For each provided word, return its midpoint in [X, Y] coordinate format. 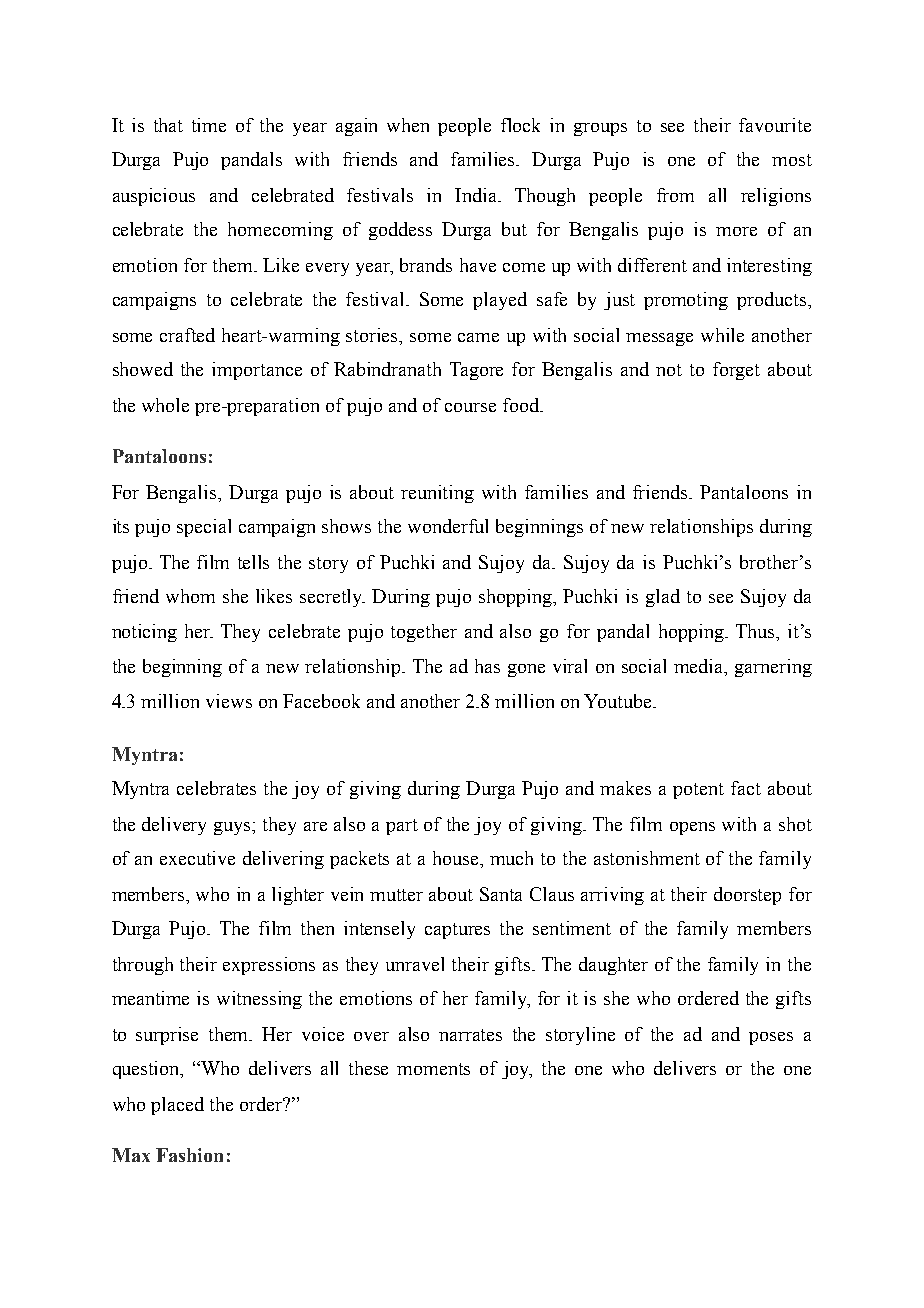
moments [433, 1069]
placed [177, 1106]
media [700, 666]
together [424, 633]
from [675, 195]
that [168, 125]
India [477, 195]
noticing [144, 633]
